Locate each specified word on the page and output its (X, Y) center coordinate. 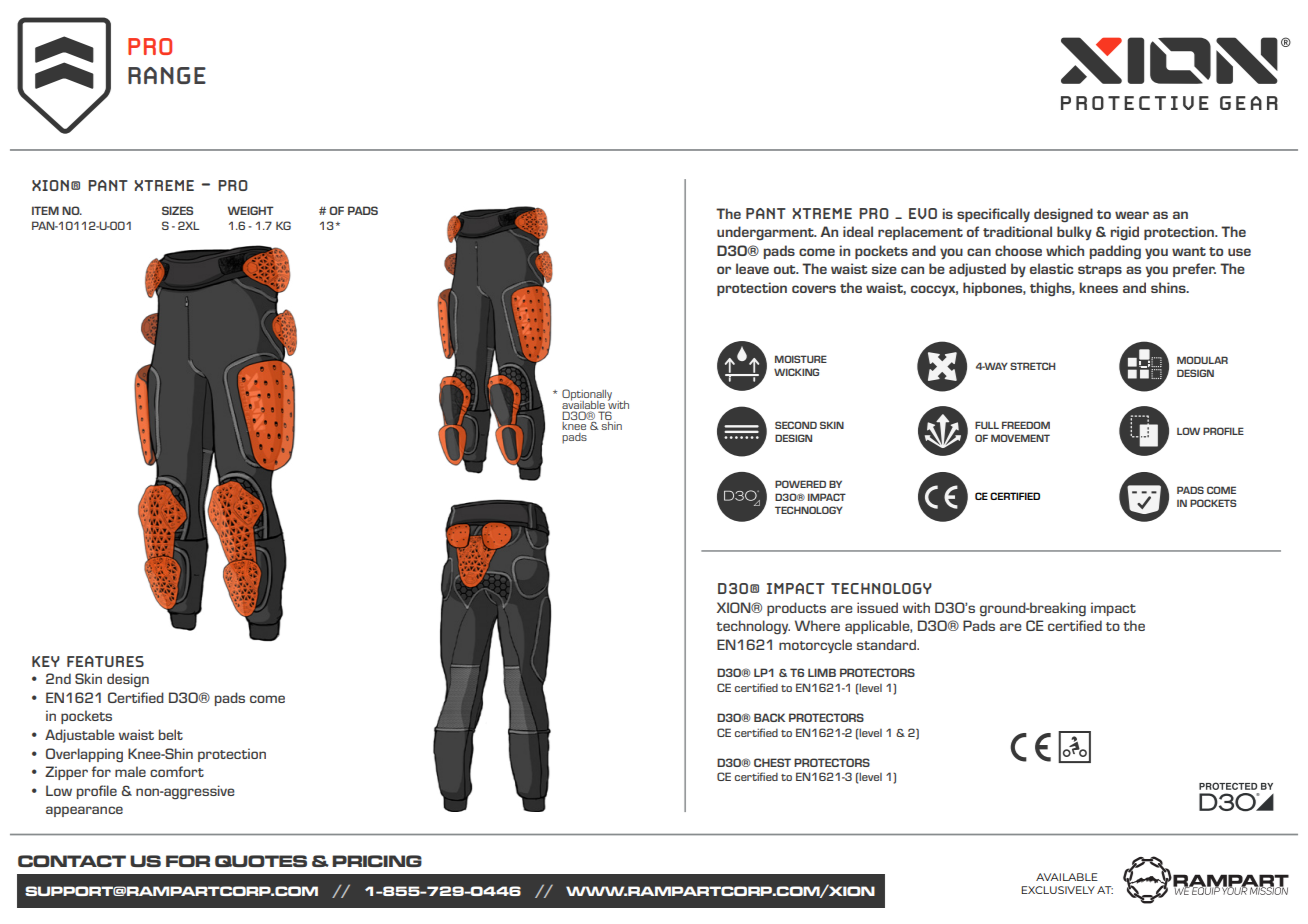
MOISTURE (801, 359)
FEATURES (105, 661)
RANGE (167, 75)
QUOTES (261, 861)
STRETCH (1032, 366)
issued (877, 607)
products (796, 609)
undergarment (766, 233)
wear (1132, 215)
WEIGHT (251, 210)
